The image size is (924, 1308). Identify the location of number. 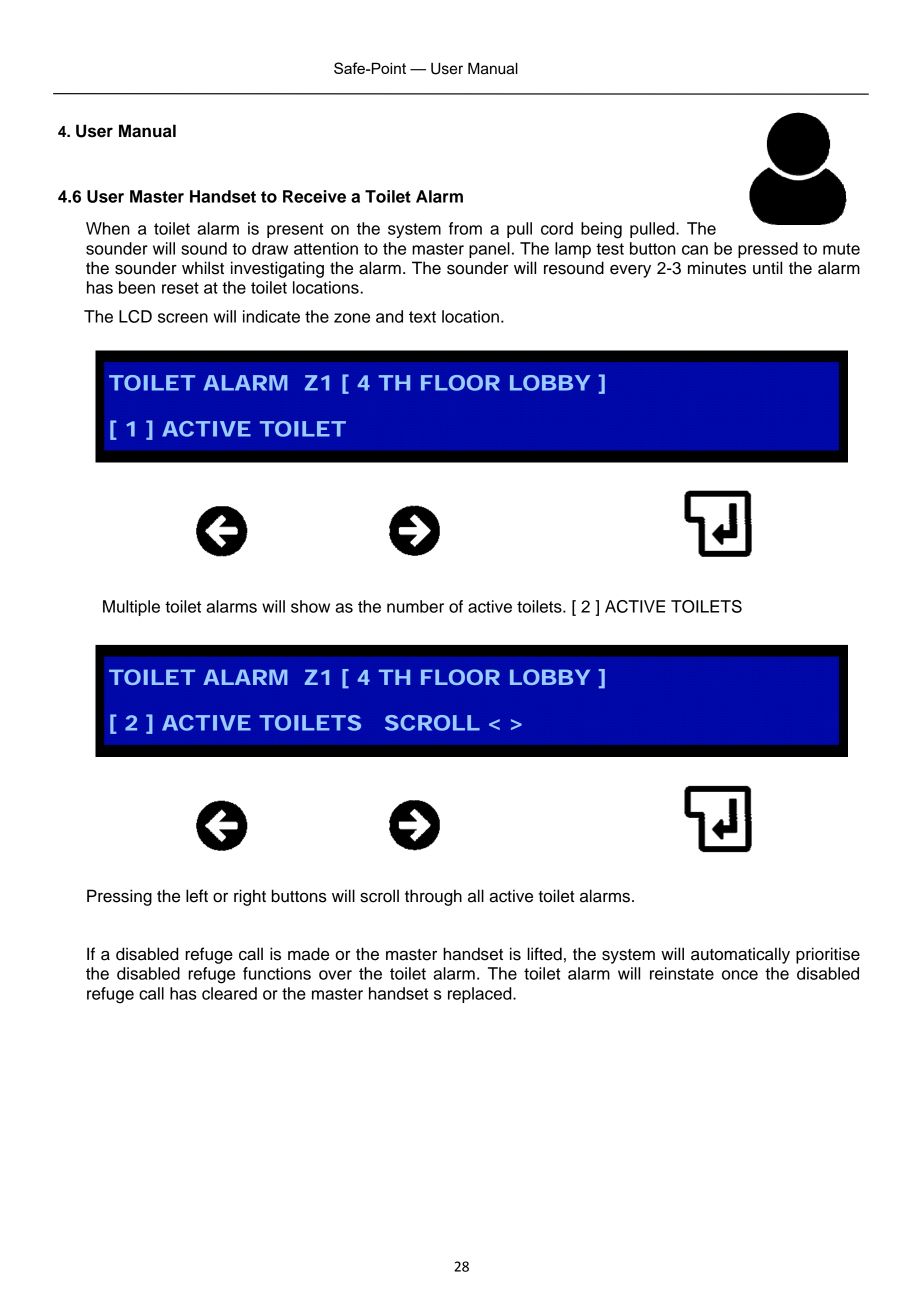
(415, 606).
